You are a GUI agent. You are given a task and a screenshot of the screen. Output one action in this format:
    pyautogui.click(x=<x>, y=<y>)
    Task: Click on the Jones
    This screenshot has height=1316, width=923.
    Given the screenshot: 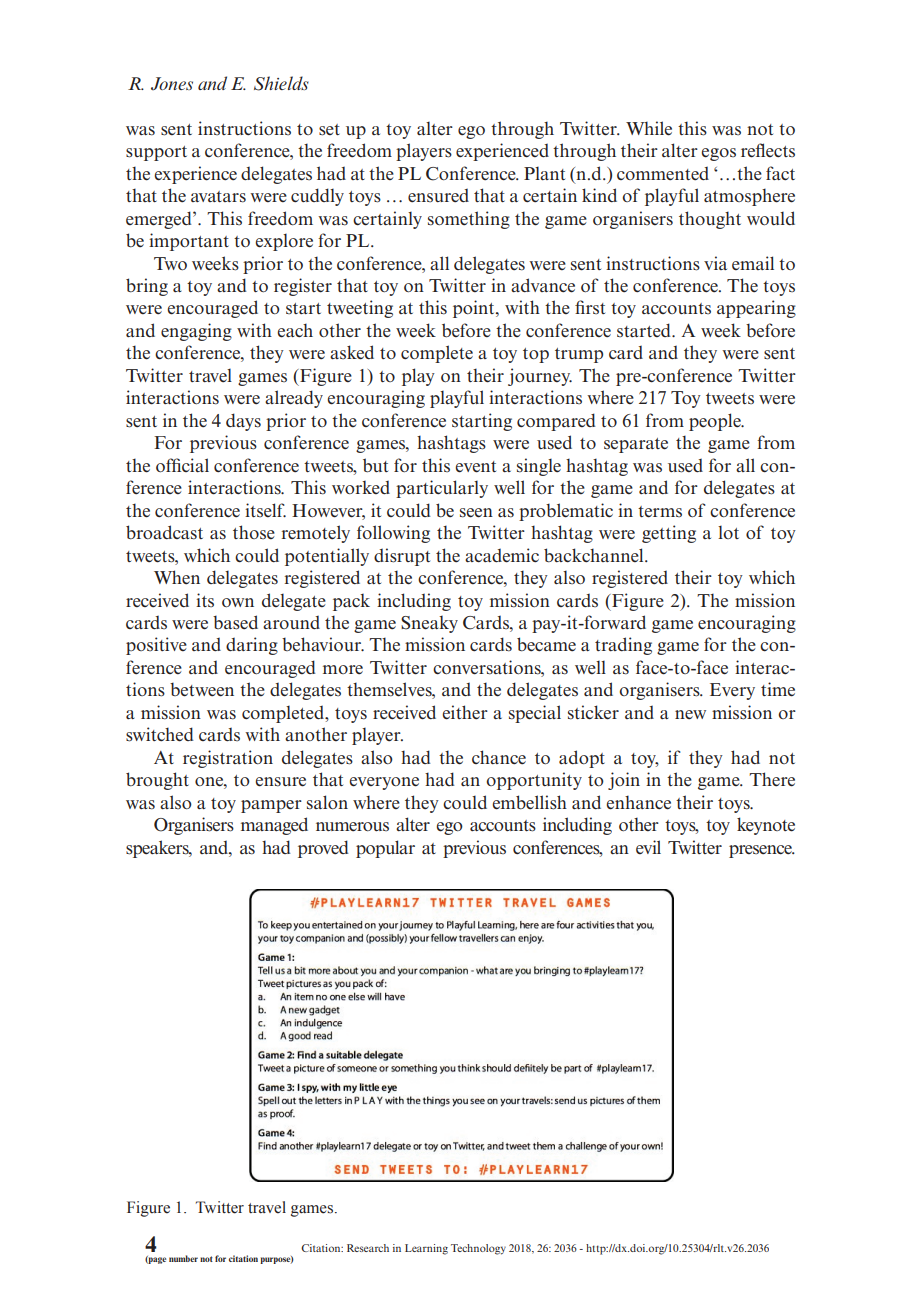 What is the action you would take?
    pyautogui.click(x=172, y=83)
